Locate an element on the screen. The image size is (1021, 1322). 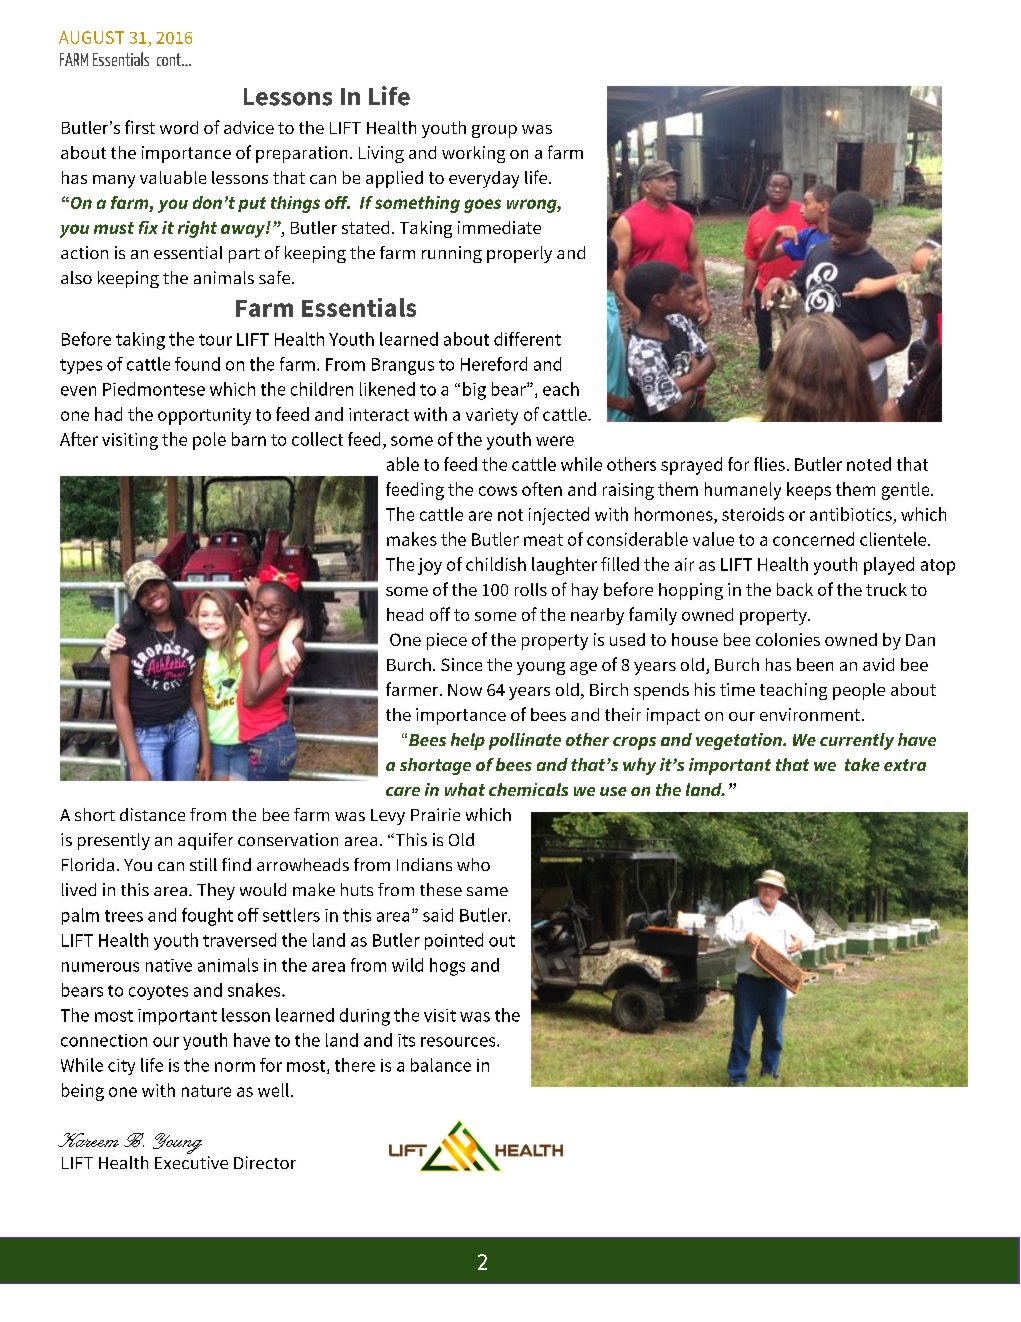
rolls is located at coordinates (531, 589).
